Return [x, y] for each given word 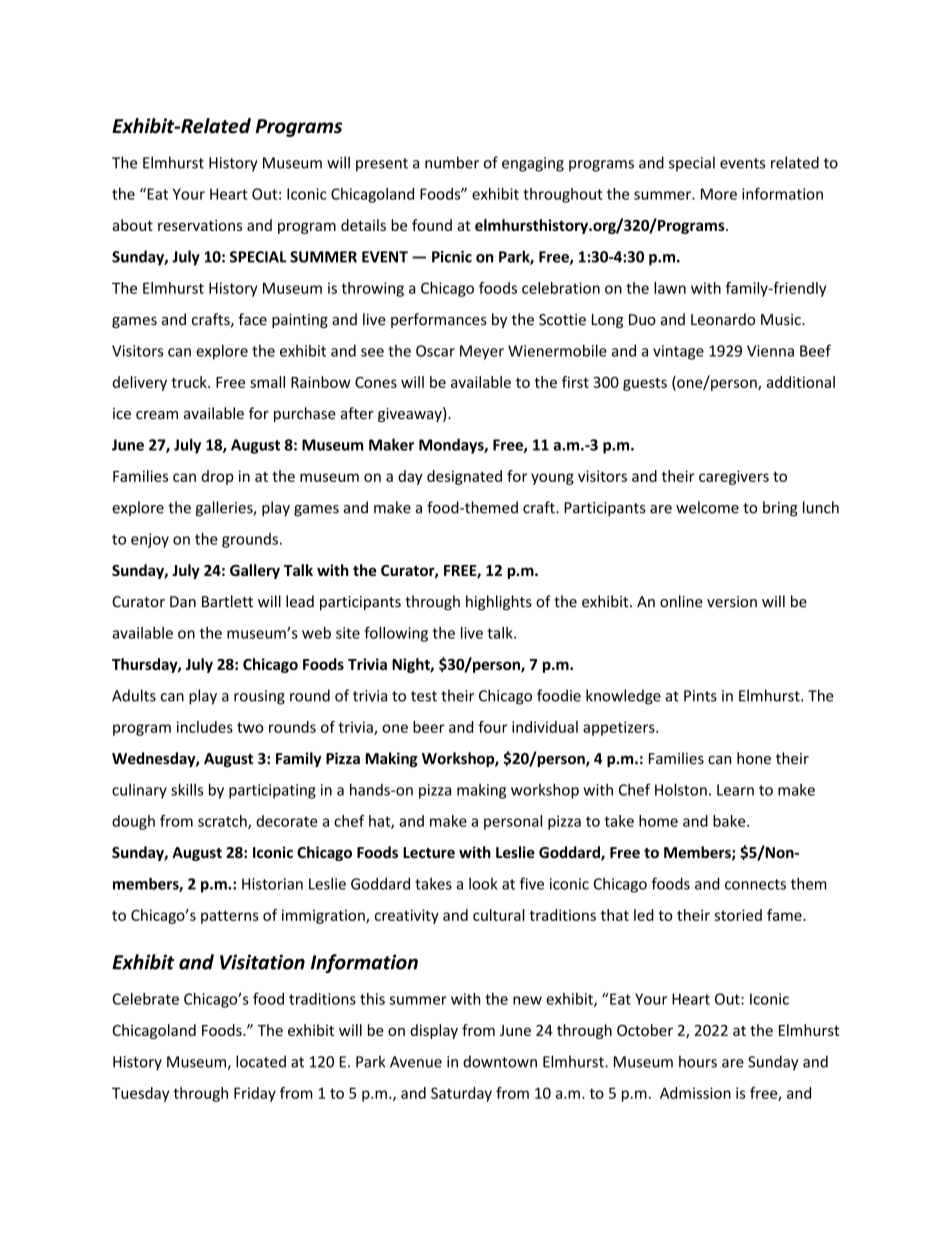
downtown [500, 1061]
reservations [200, 225]
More [719, 194]
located [261, 1061]
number [452, 162]
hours [698, 1061]
